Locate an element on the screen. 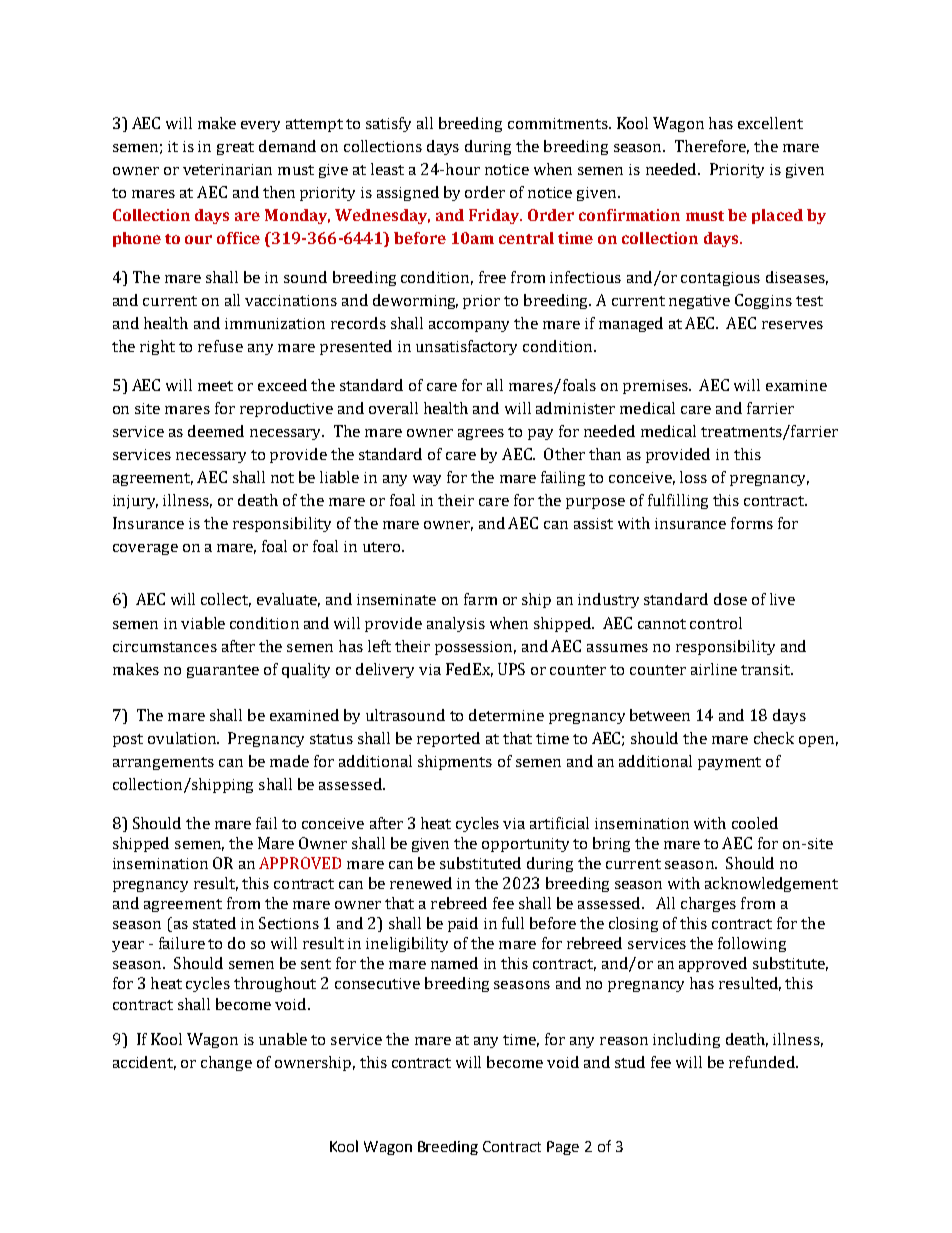 The width and height of the screenshot is (952, 1233). assigned is located at coordinates (408, 193).
